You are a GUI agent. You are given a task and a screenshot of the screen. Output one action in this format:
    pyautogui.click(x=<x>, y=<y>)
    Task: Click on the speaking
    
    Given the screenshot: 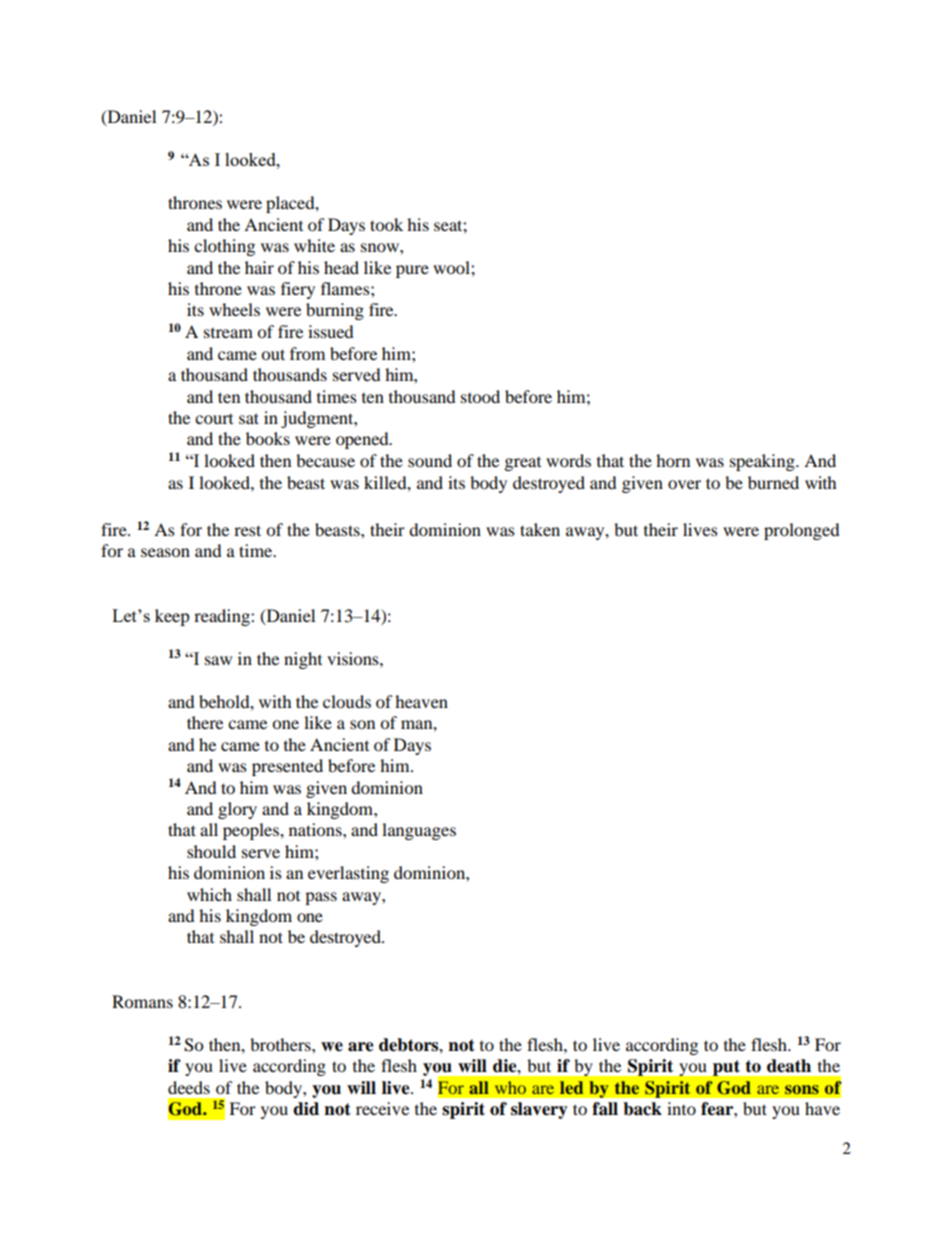 What is the action you would take?
    pyautogui.click(x=763, y=462)
